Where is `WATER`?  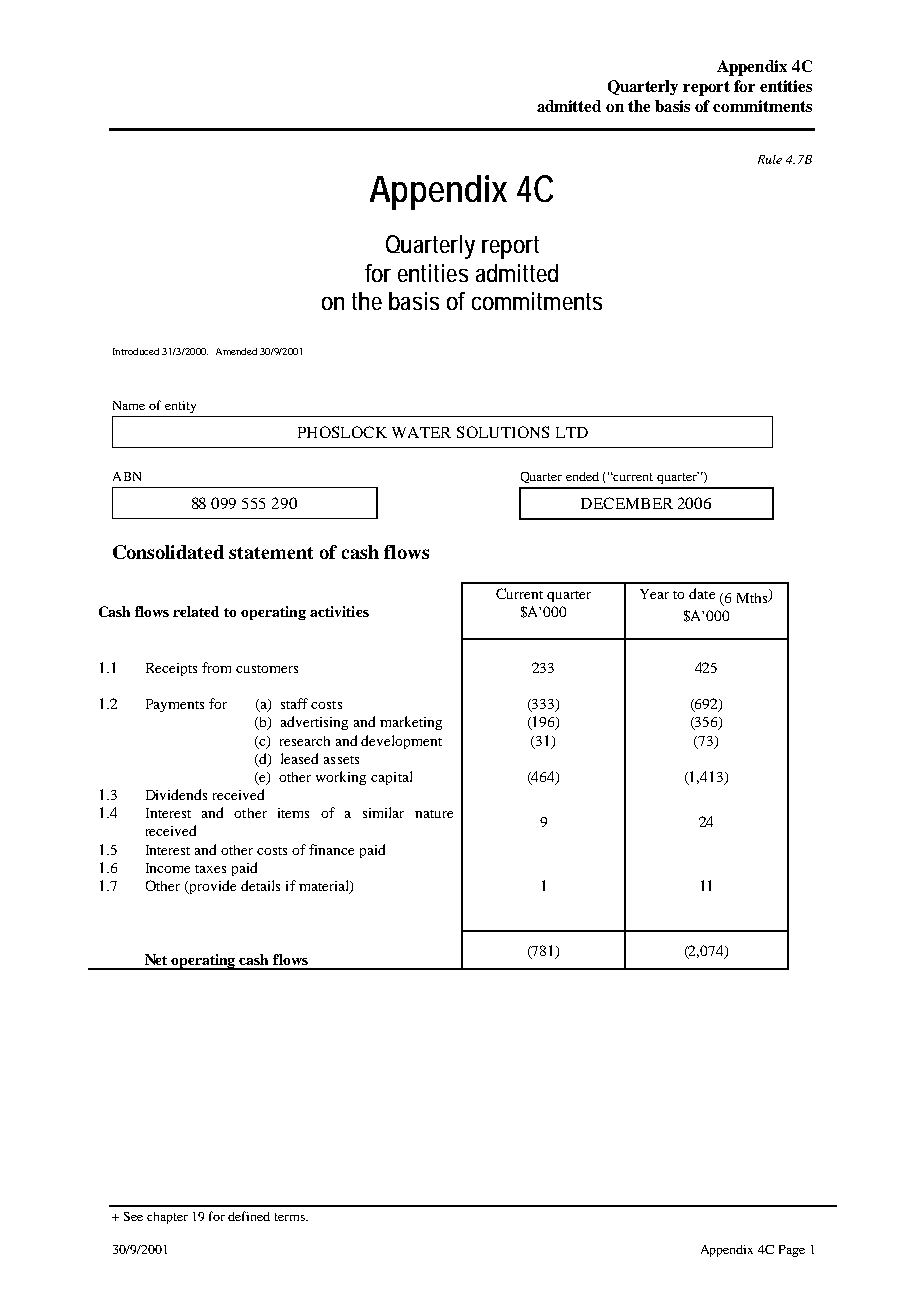 WATER is located at coordinates (421, 432).
